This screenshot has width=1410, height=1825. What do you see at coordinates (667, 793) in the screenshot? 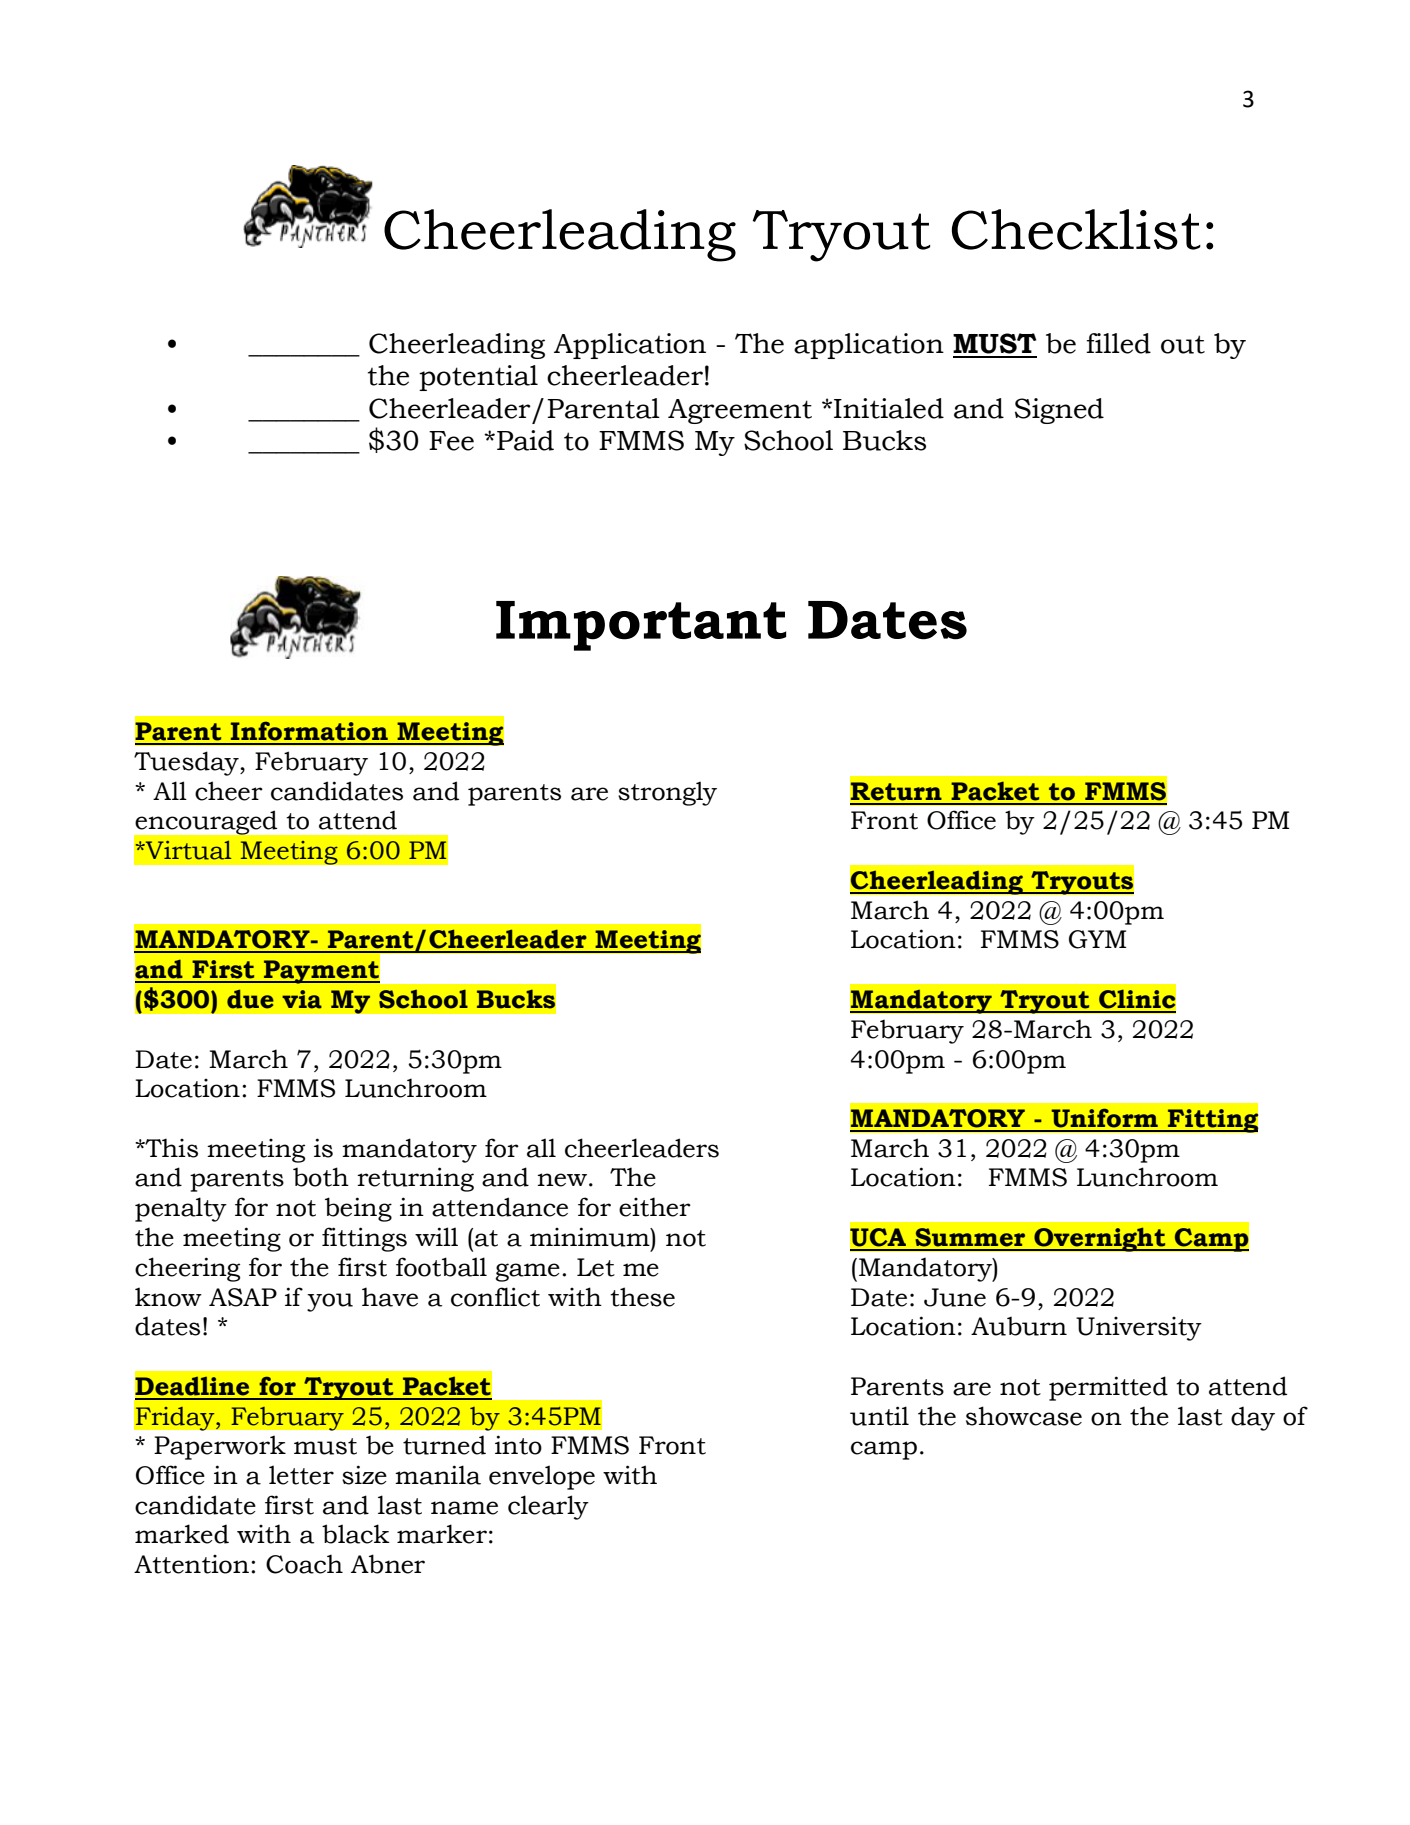
I see `strongly` at bounding box center [667, 793].
